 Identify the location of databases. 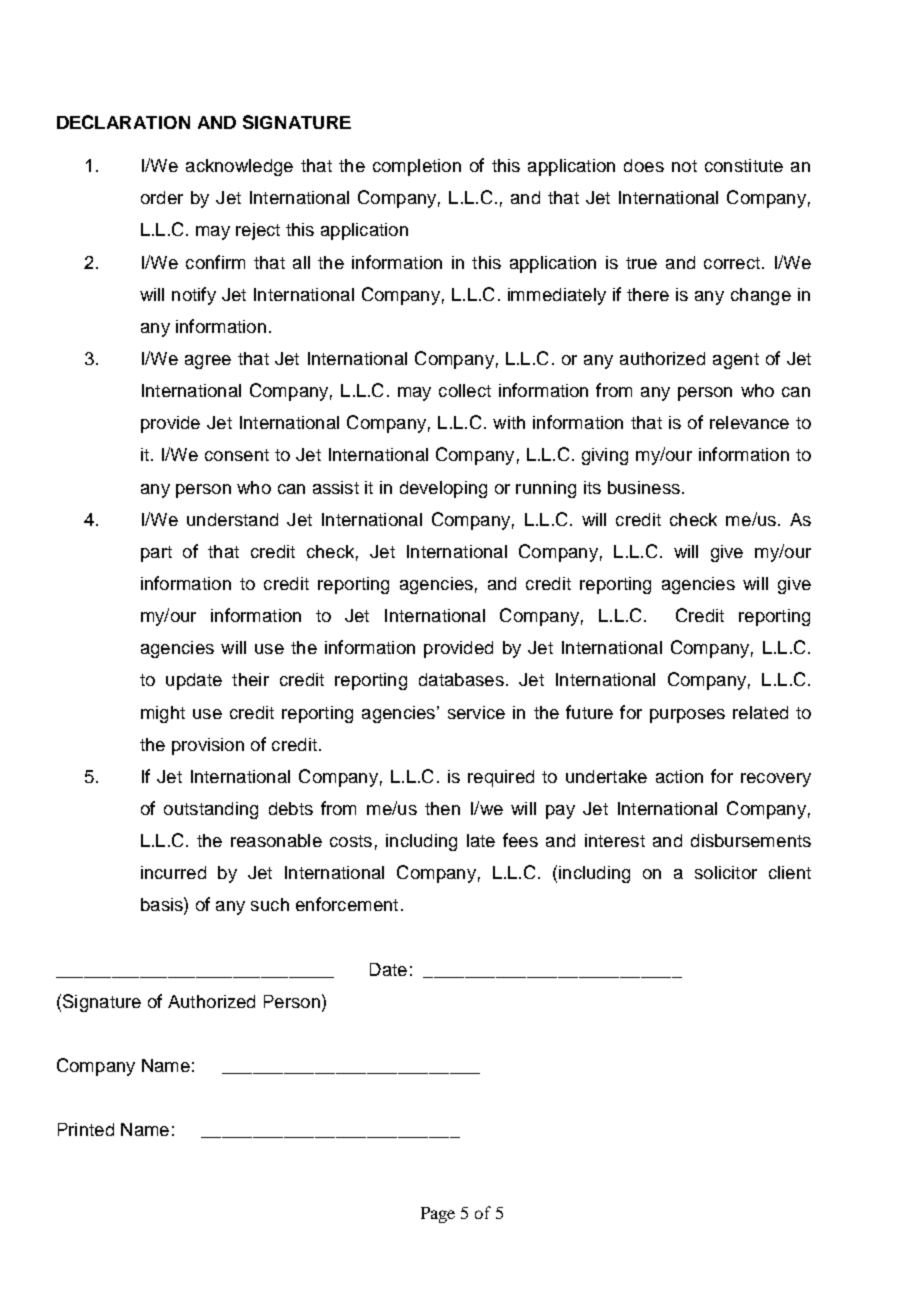
(461, 679).
